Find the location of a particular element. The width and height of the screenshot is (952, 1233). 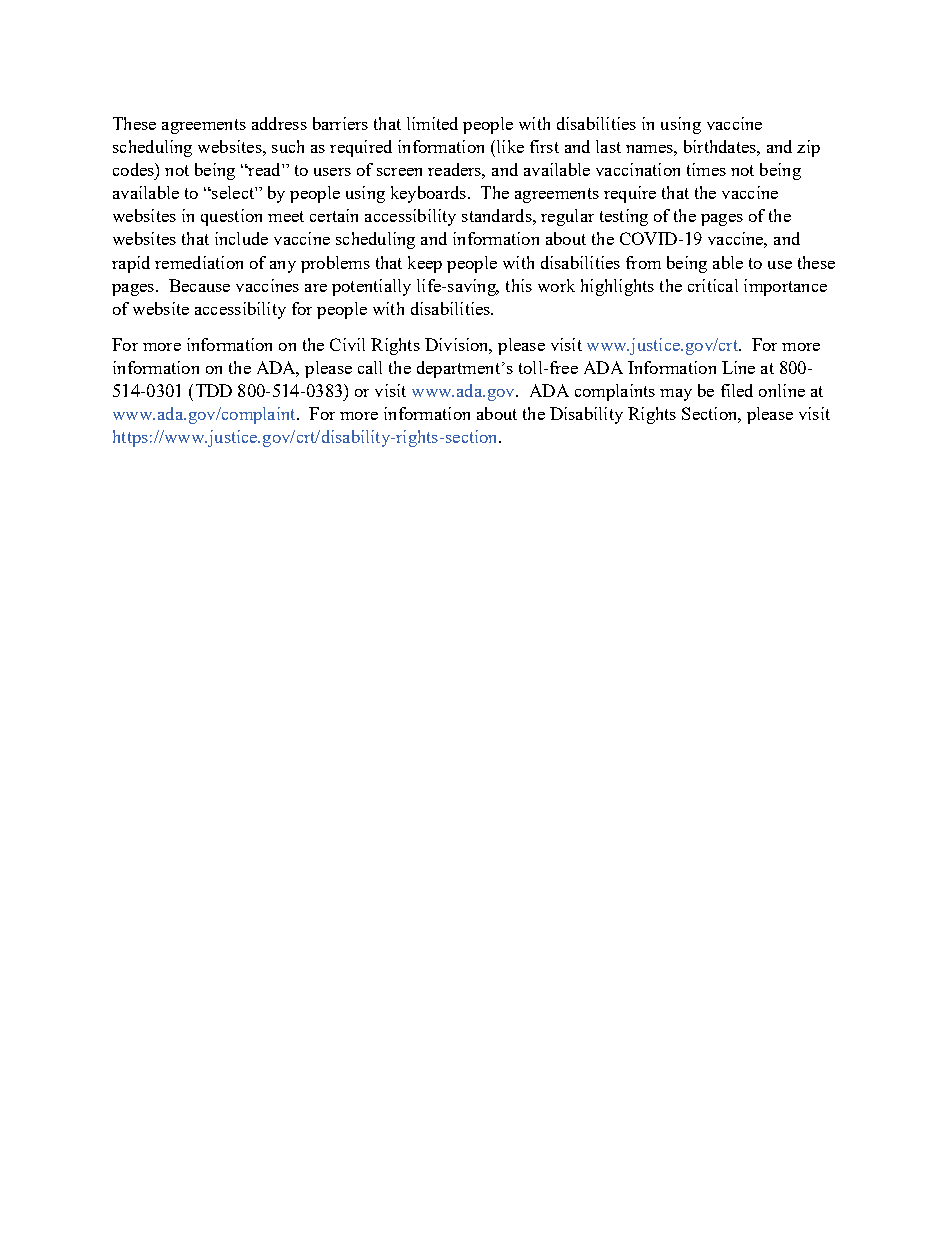

filed is located at coordinates (737, 390).
